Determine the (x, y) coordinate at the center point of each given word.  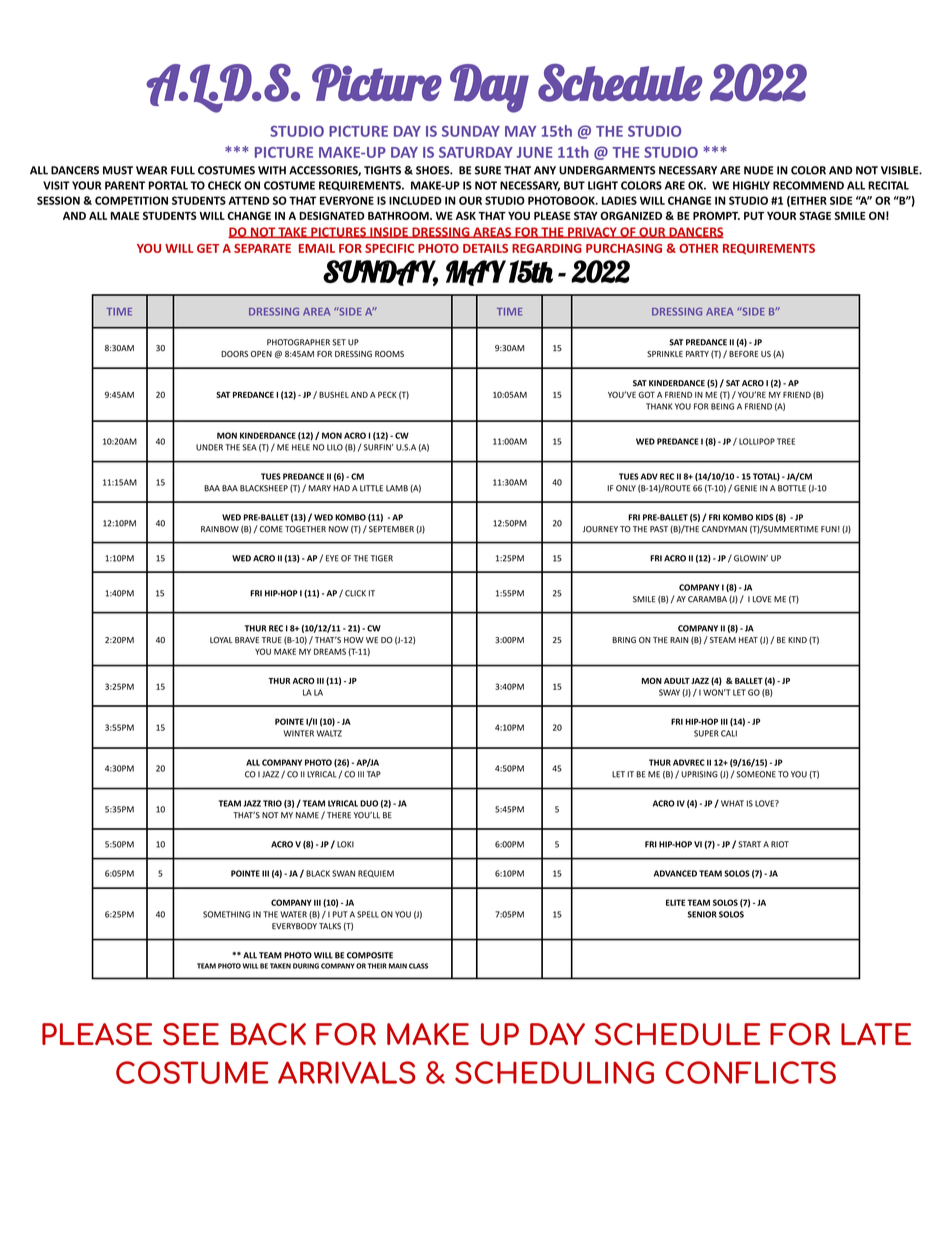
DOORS (234, 354)
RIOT (780, 844)
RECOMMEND (808, 185)
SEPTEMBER (391, 529)
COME (270, 529)
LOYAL (221, 640)
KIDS (764, 517)
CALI (729, 733)
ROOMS (389, 354)
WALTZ (329, 733)
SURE (488, 170)
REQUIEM (376, 874)
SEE (191, 1034)
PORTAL (168, 185)
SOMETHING (226, 914)
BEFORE (743, 354)
